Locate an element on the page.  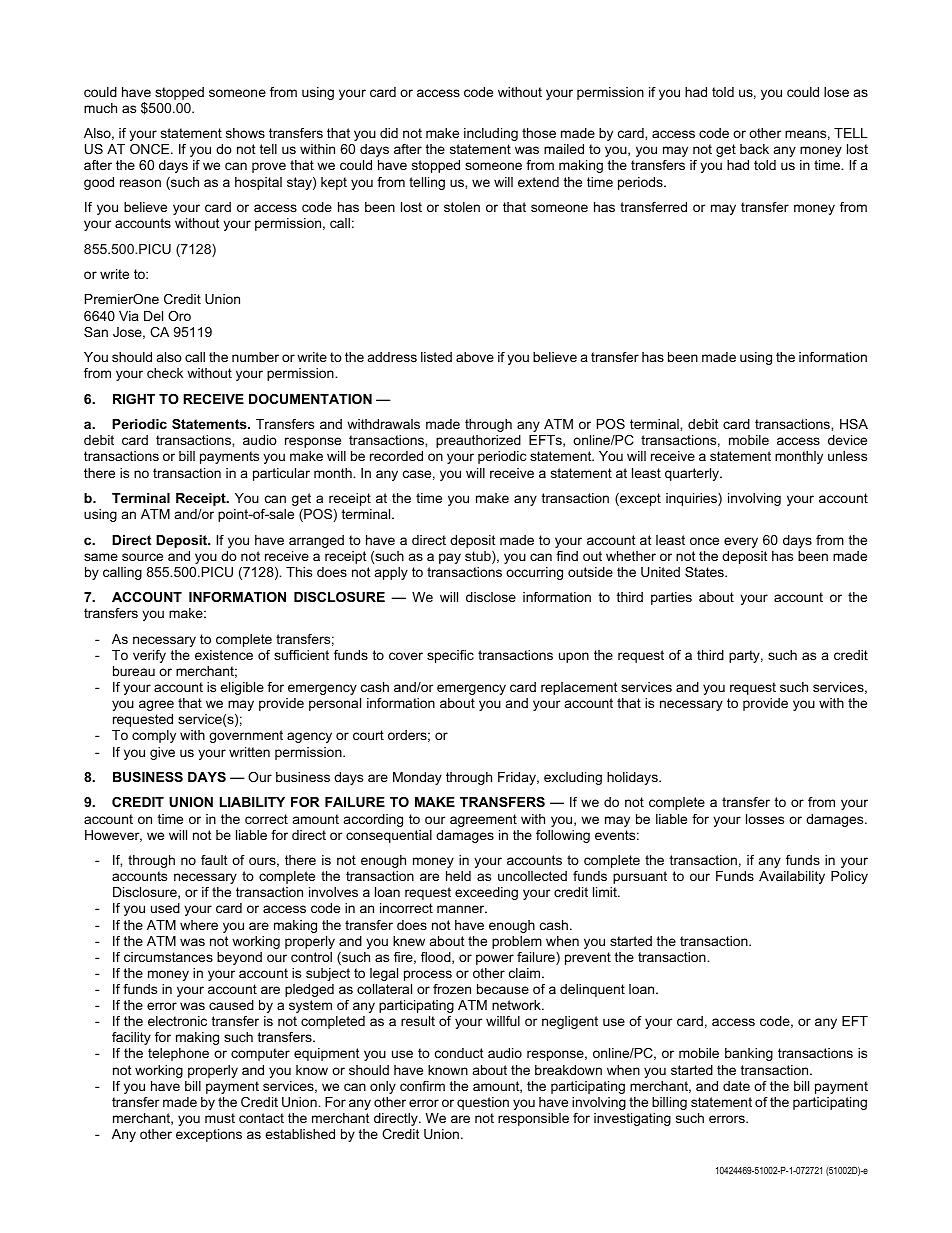
HSA is located at coordinates (854, 424).
